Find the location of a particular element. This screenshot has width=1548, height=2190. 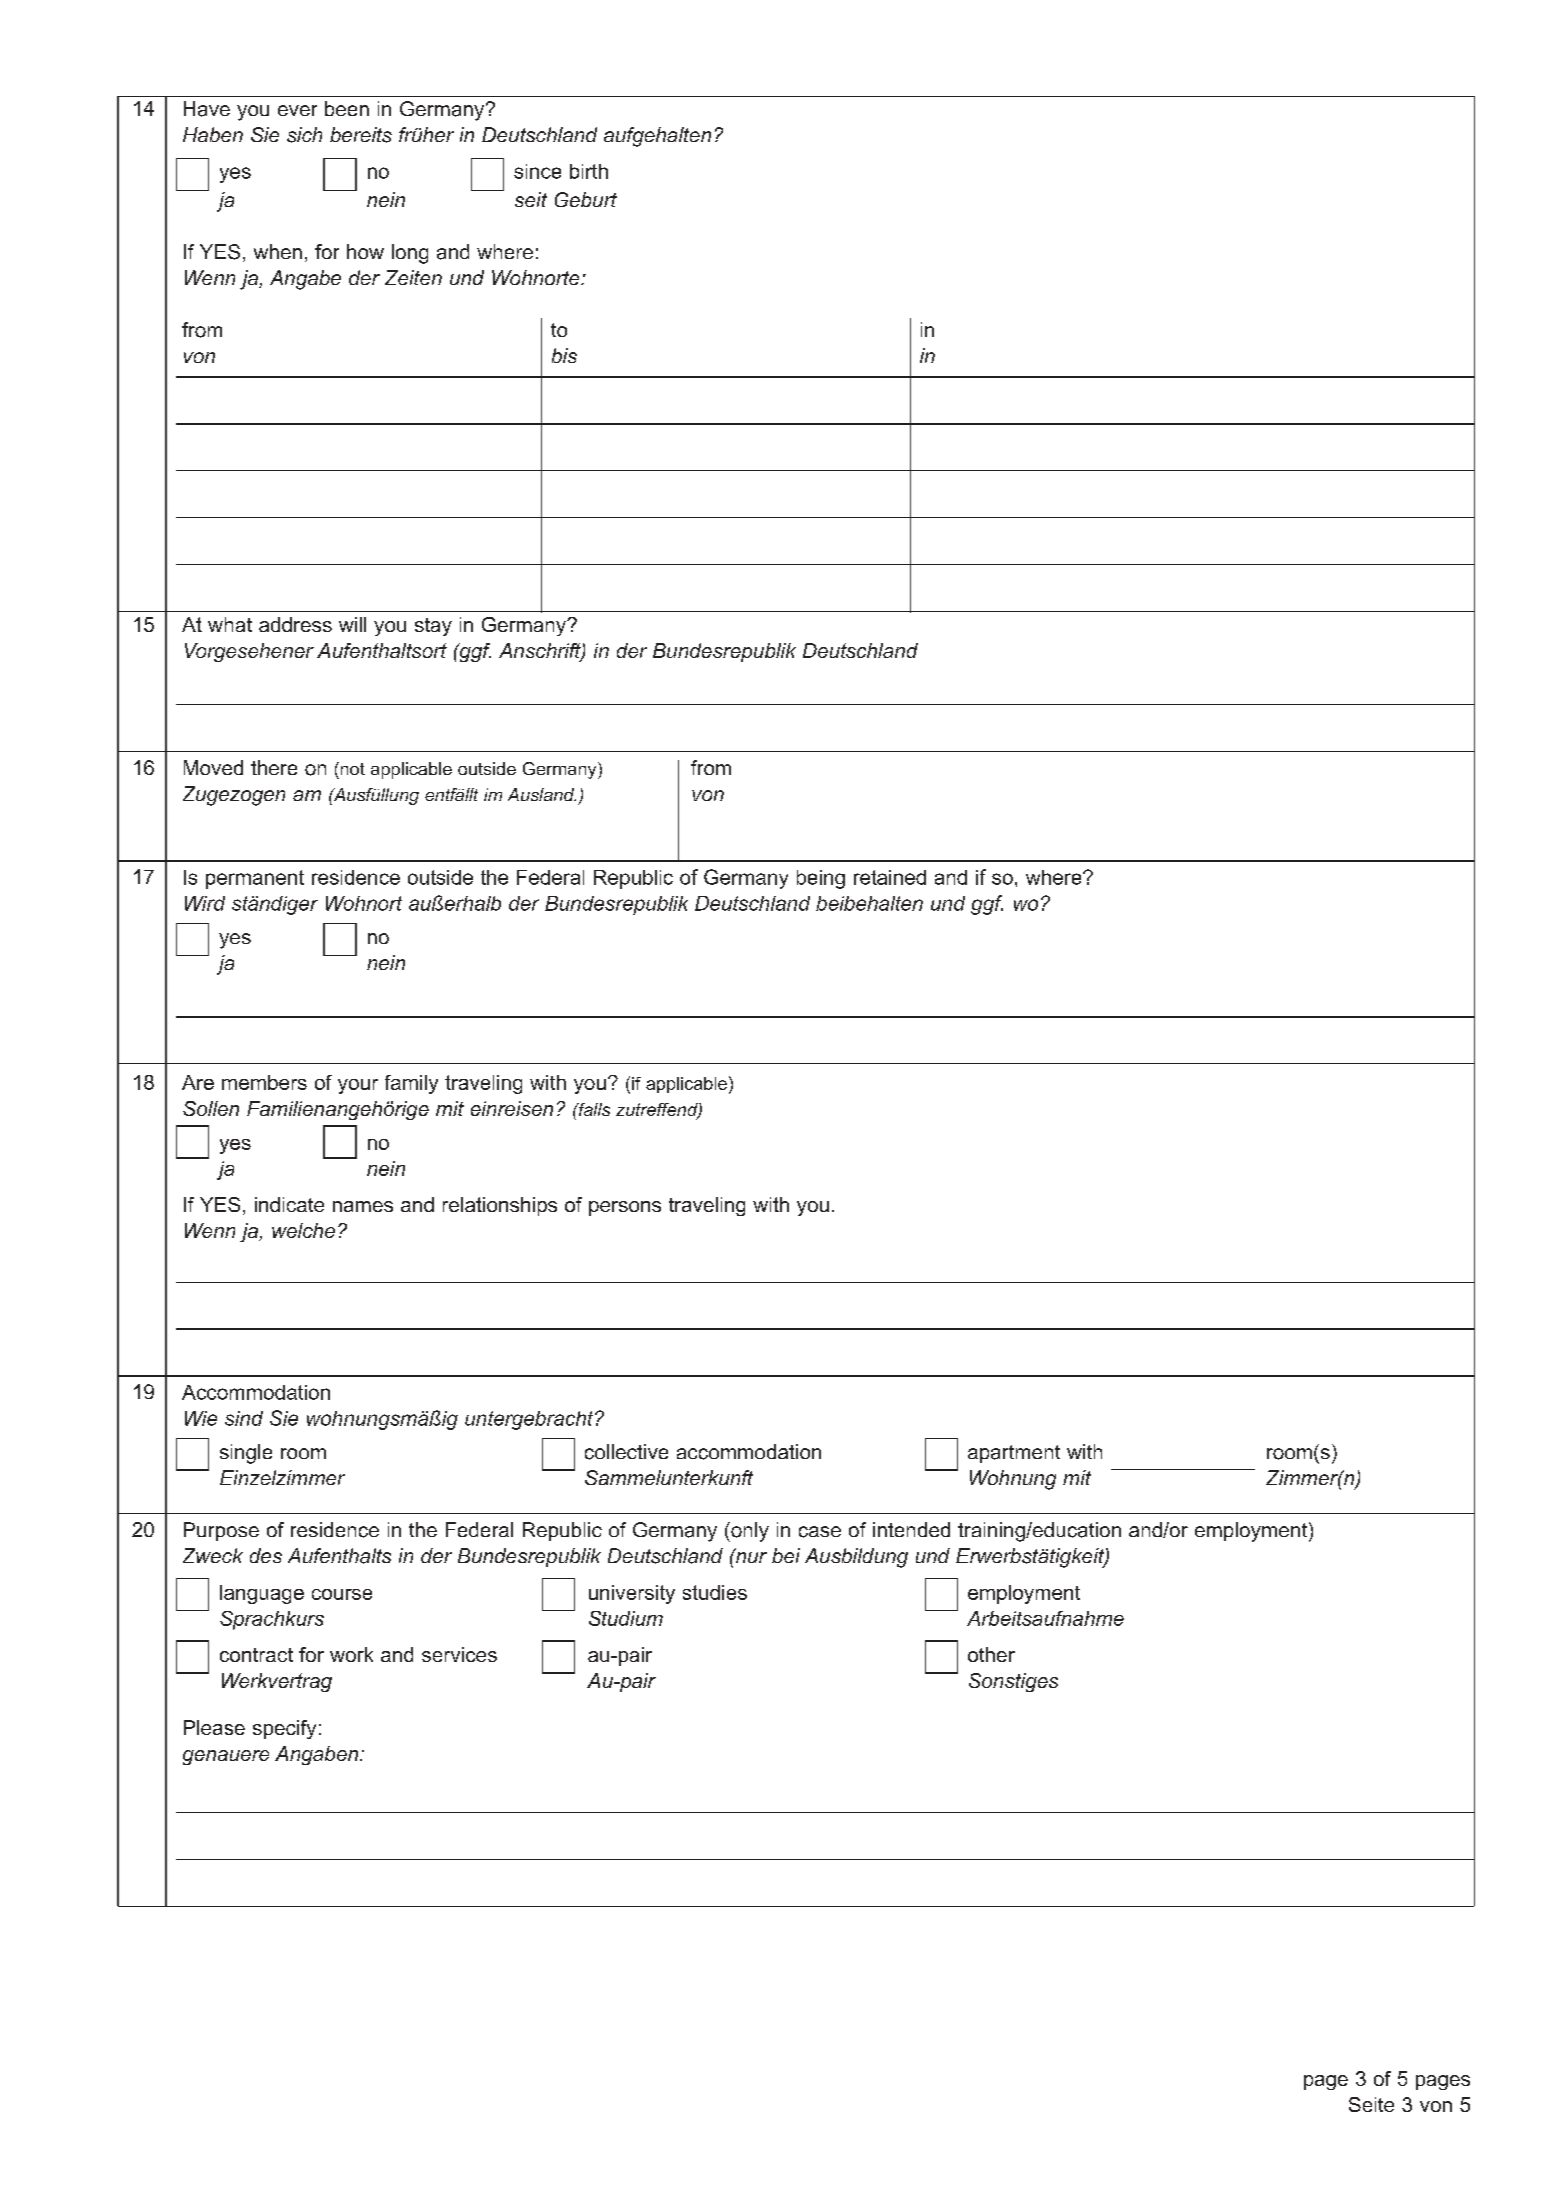

since is located at coordinates (537, 171).
